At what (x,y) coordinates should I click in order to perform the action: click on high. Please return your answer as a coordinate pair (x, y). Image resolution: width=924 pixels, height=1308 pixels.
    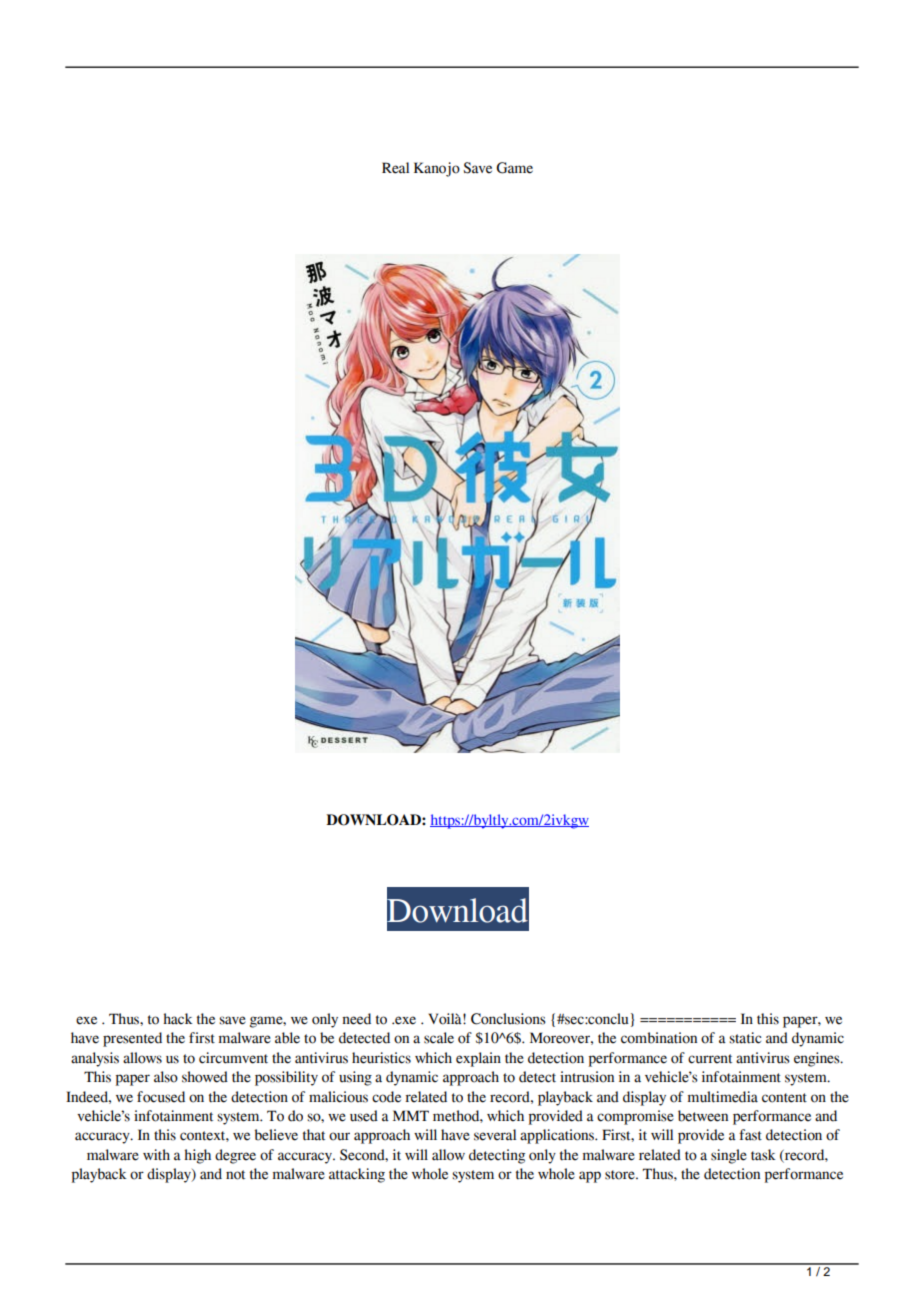
    Looking at the image, I should click on (197, 1156).
